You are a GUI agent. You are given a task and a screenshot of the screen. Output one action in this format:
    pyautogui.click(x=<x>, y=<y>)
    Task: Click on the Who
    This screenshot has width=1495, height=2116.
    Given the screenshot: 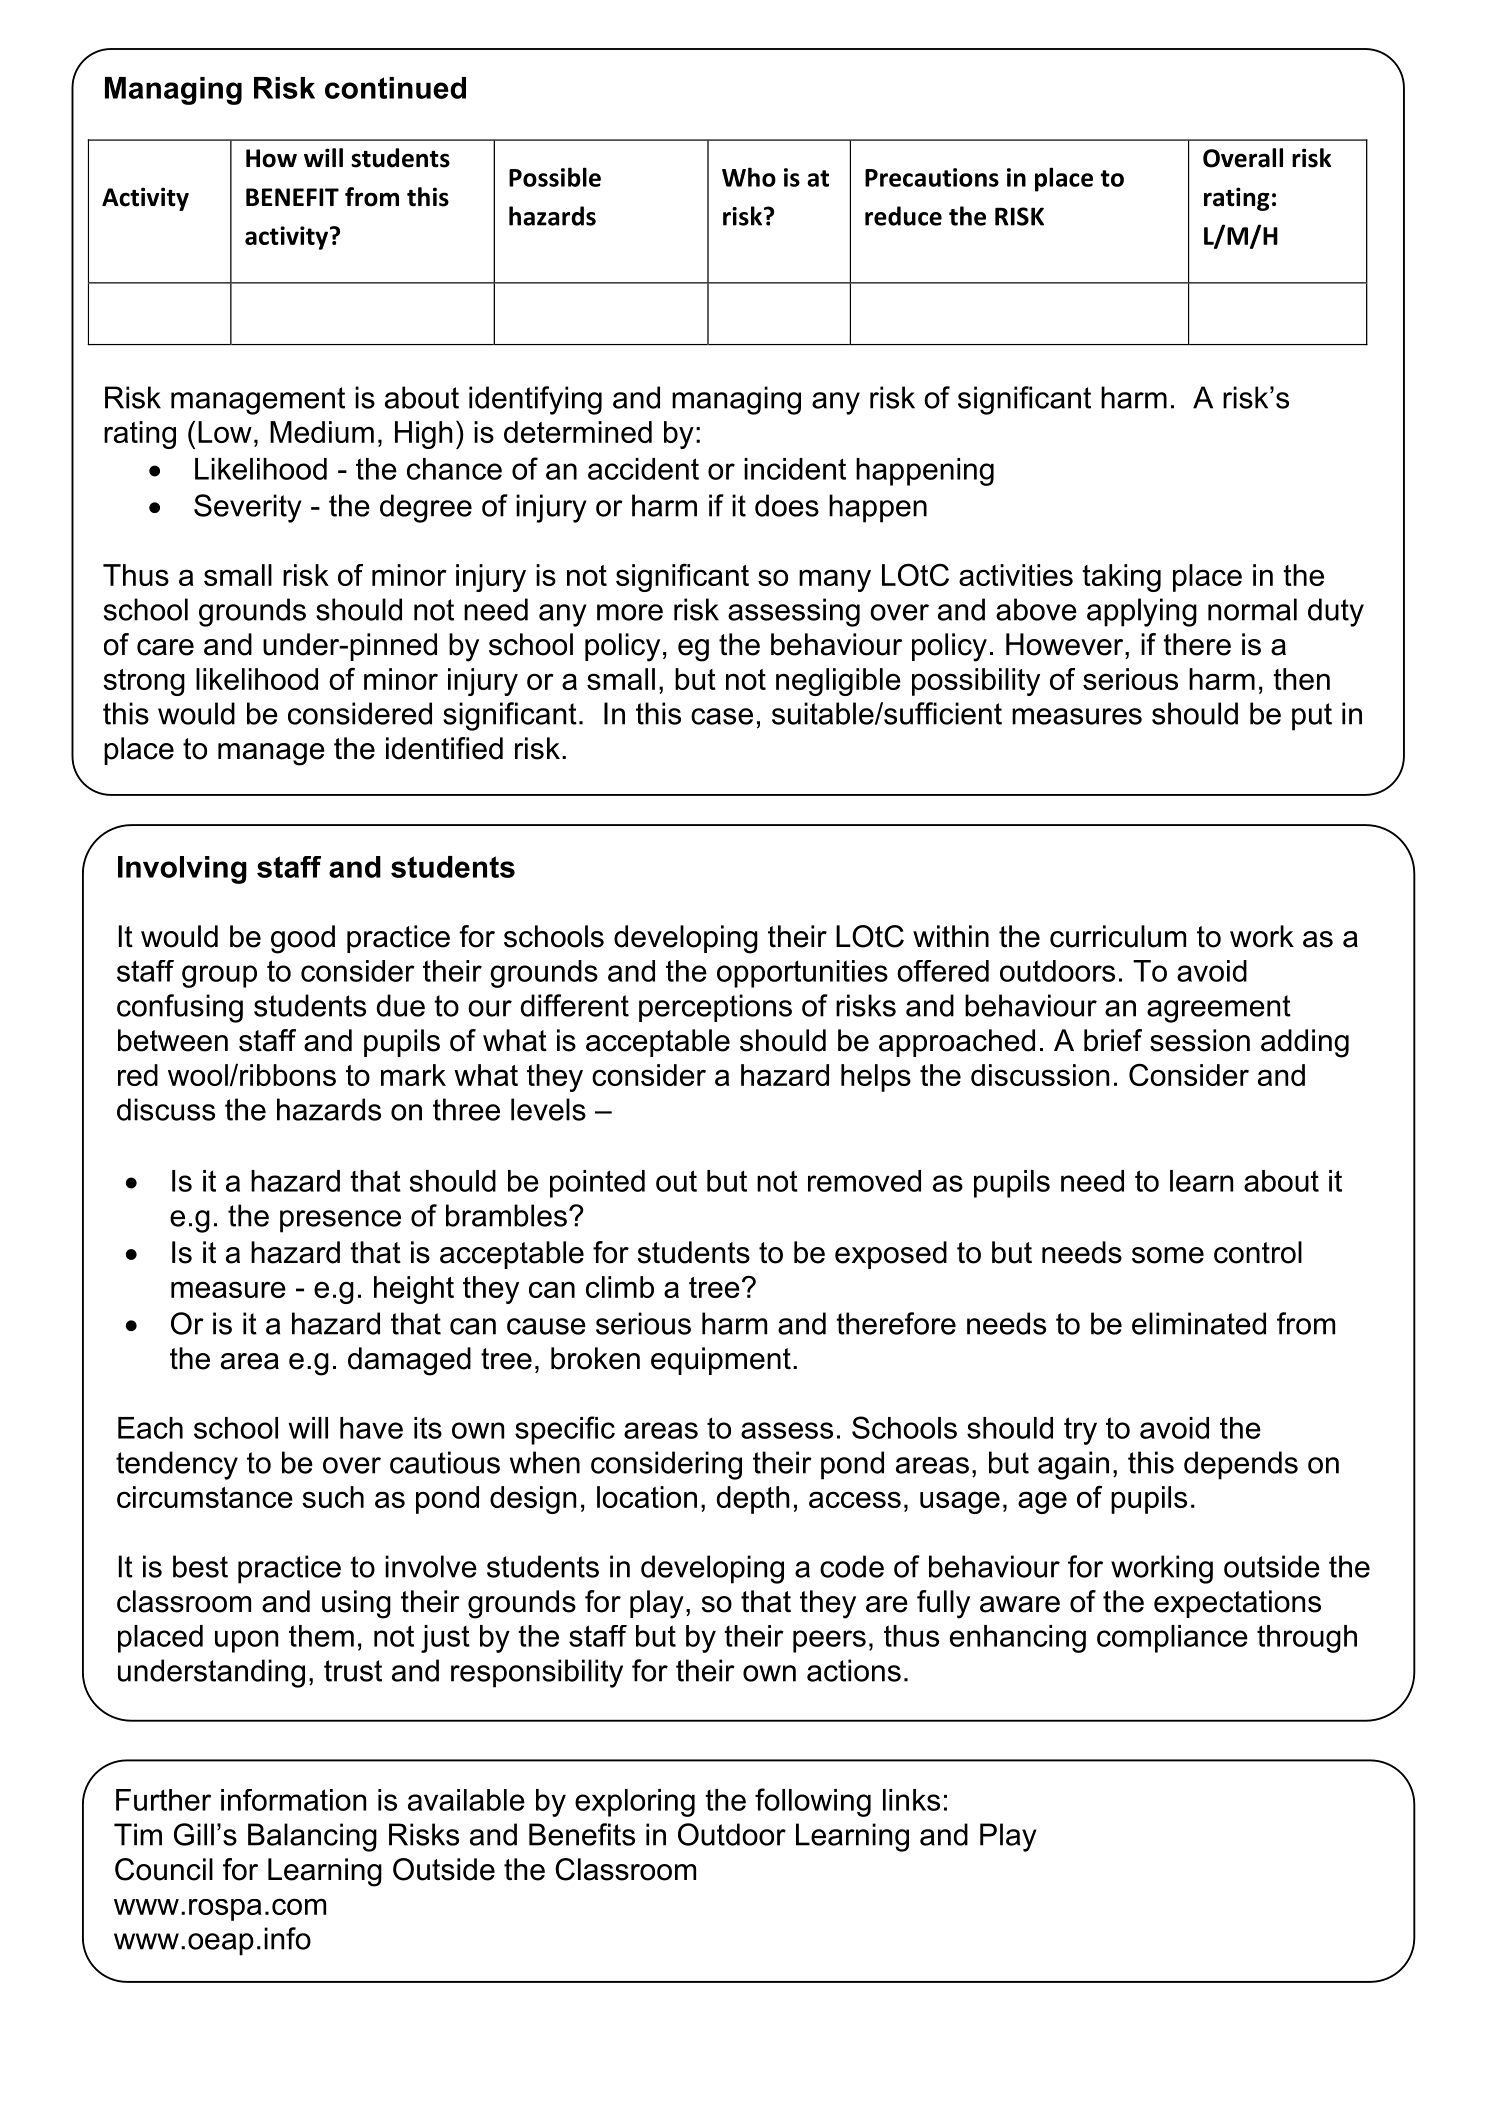 What is the action you would take?
    pyautogui.click(x=749, y=177)
